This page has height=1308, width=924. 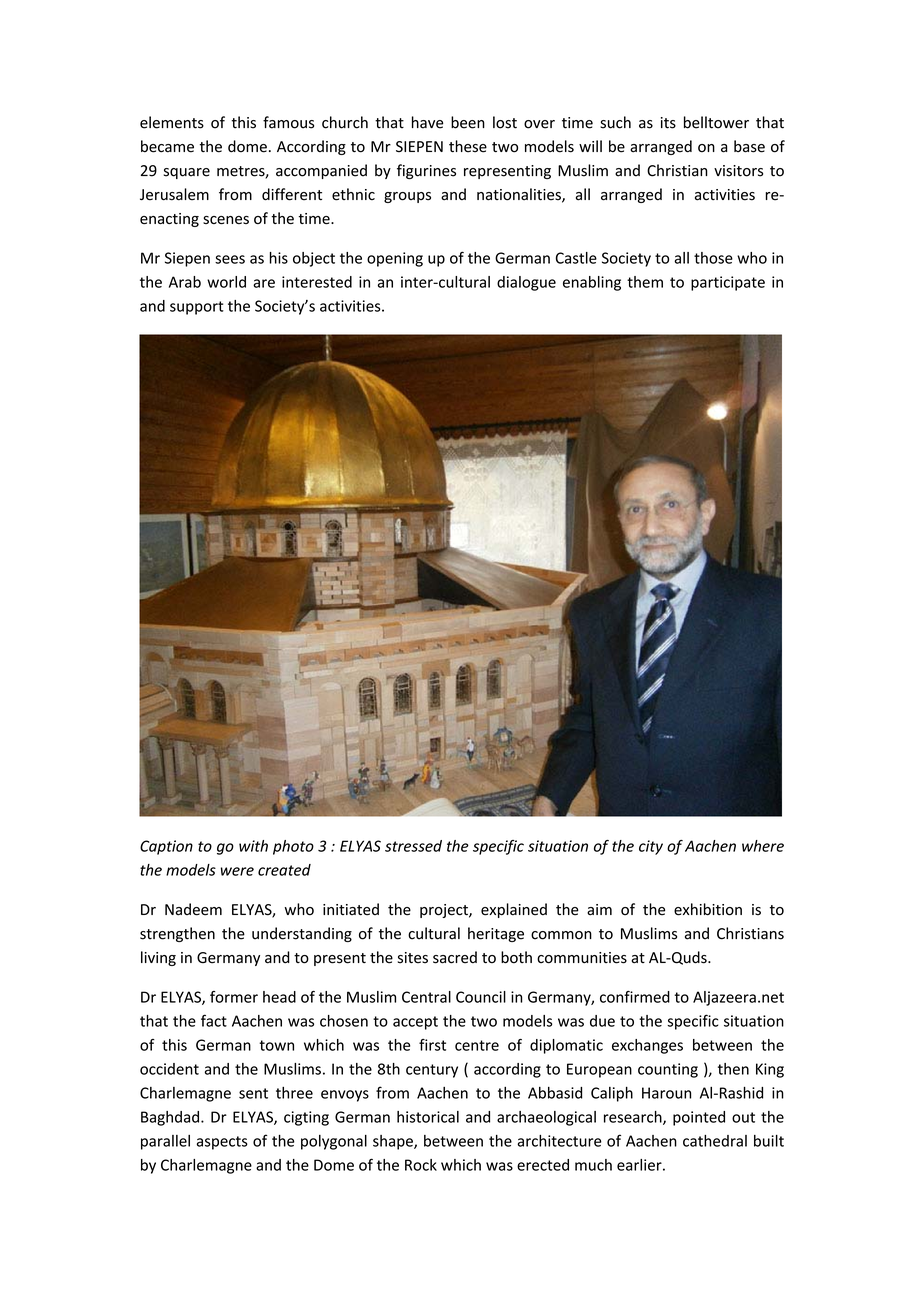 What do you see at coordinates (222, 1143) in the page?
I see `aspects` at bounding box center [222, 1143].
